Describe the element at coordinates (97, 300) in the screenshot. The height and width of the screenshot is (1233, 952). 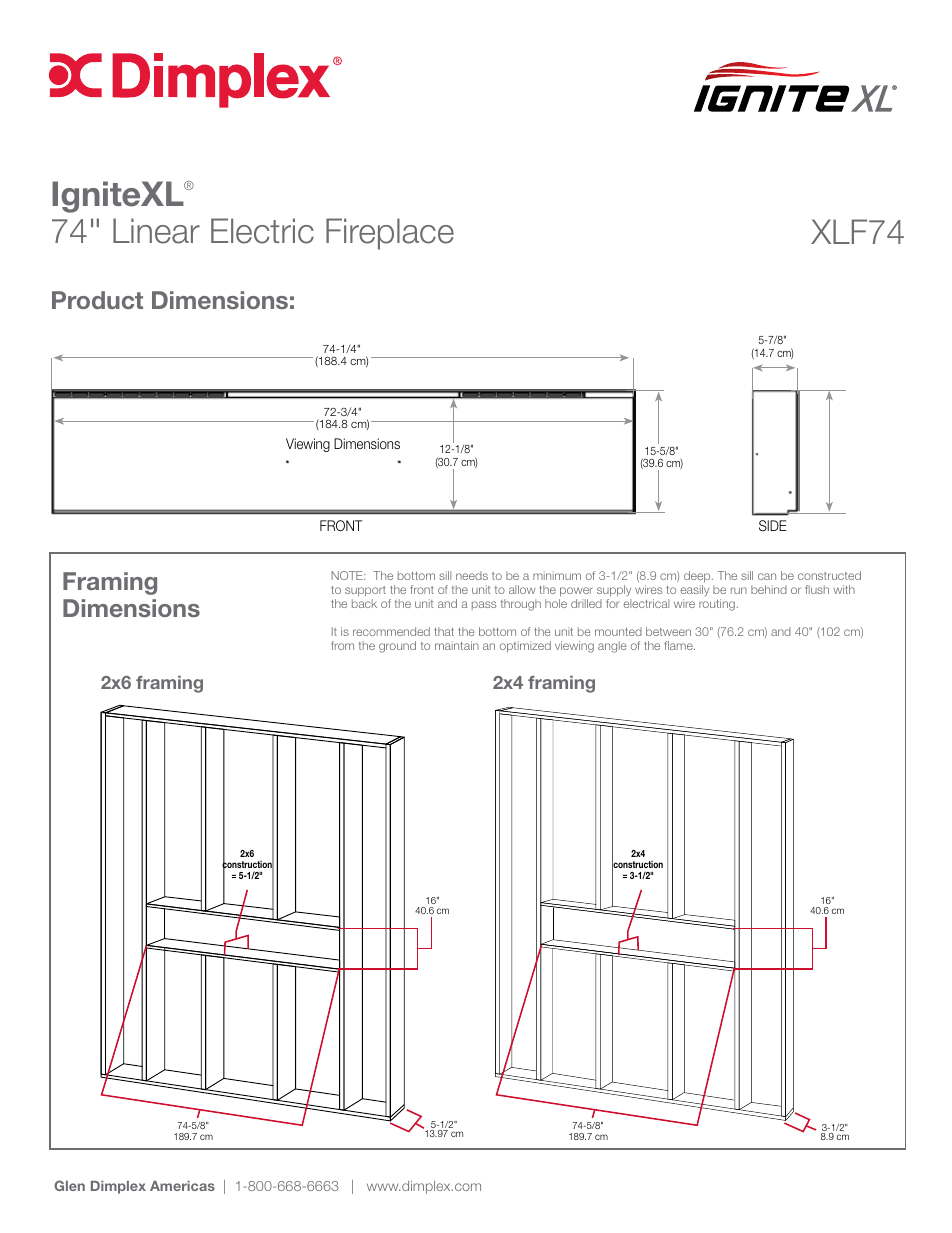
I see `Product` at that location.
